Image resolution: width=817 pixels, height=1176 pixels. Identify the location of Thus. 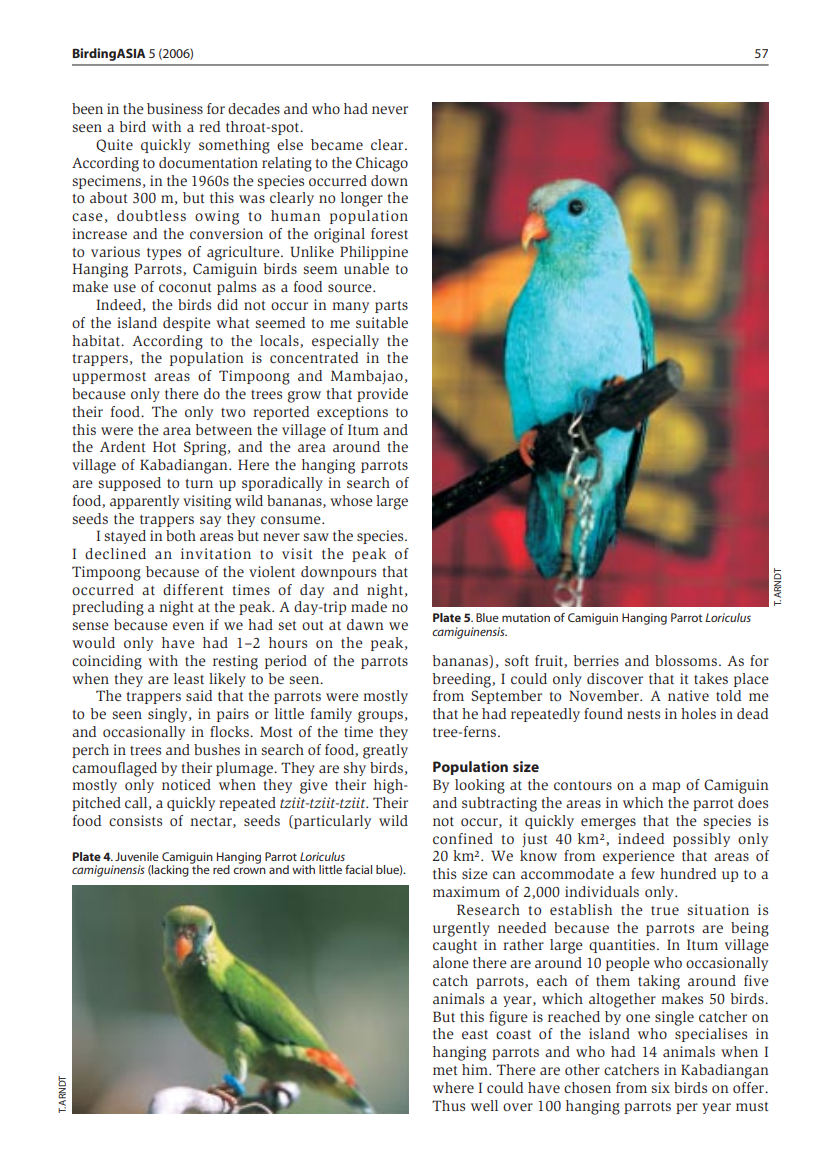
(448, 1105).
